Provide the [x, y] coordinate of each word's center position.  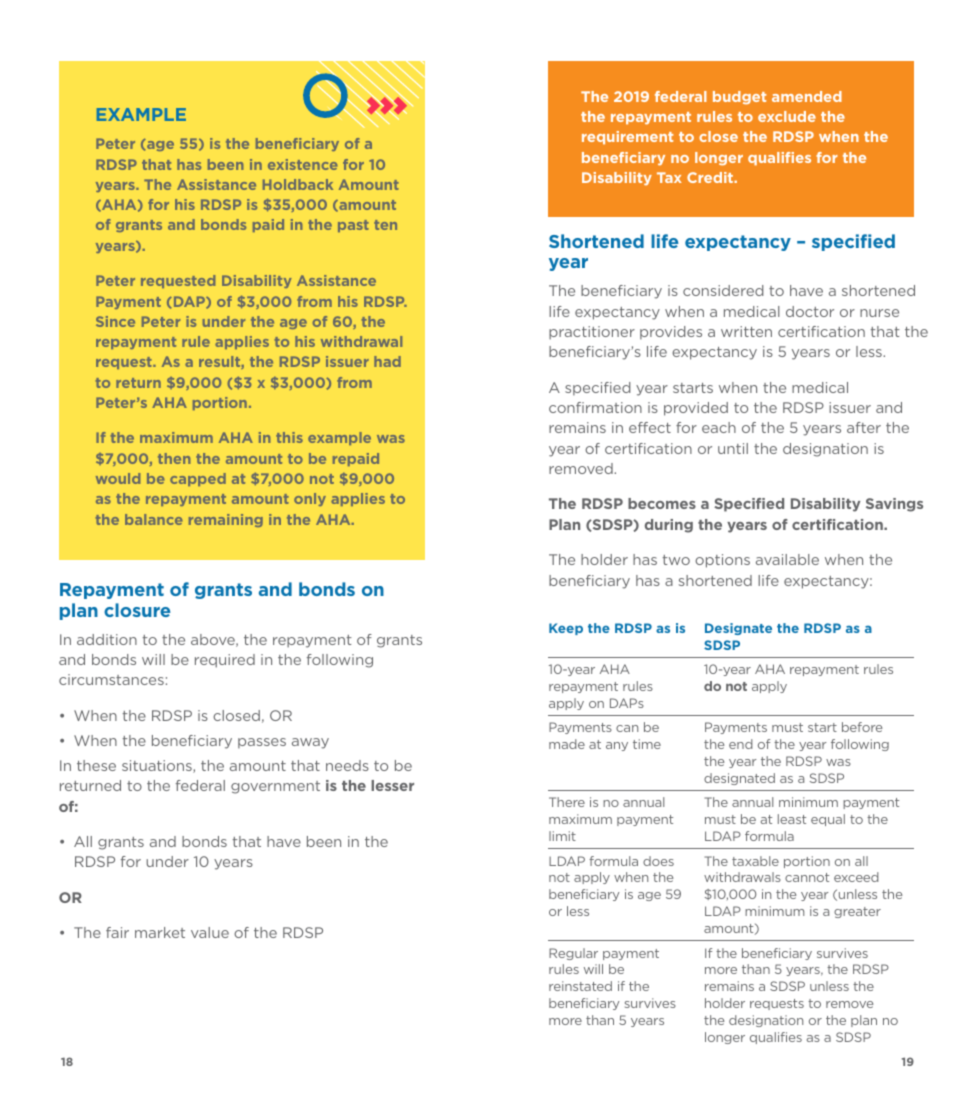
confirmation [595, 407]
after [864, 427]
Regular [573, 954]
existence [303, 164]
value [210, 932]
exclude [787, 116]
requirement [627, 138]
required [225, 661]
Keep [566, 629]
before [862, 727]
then [174, 458]
